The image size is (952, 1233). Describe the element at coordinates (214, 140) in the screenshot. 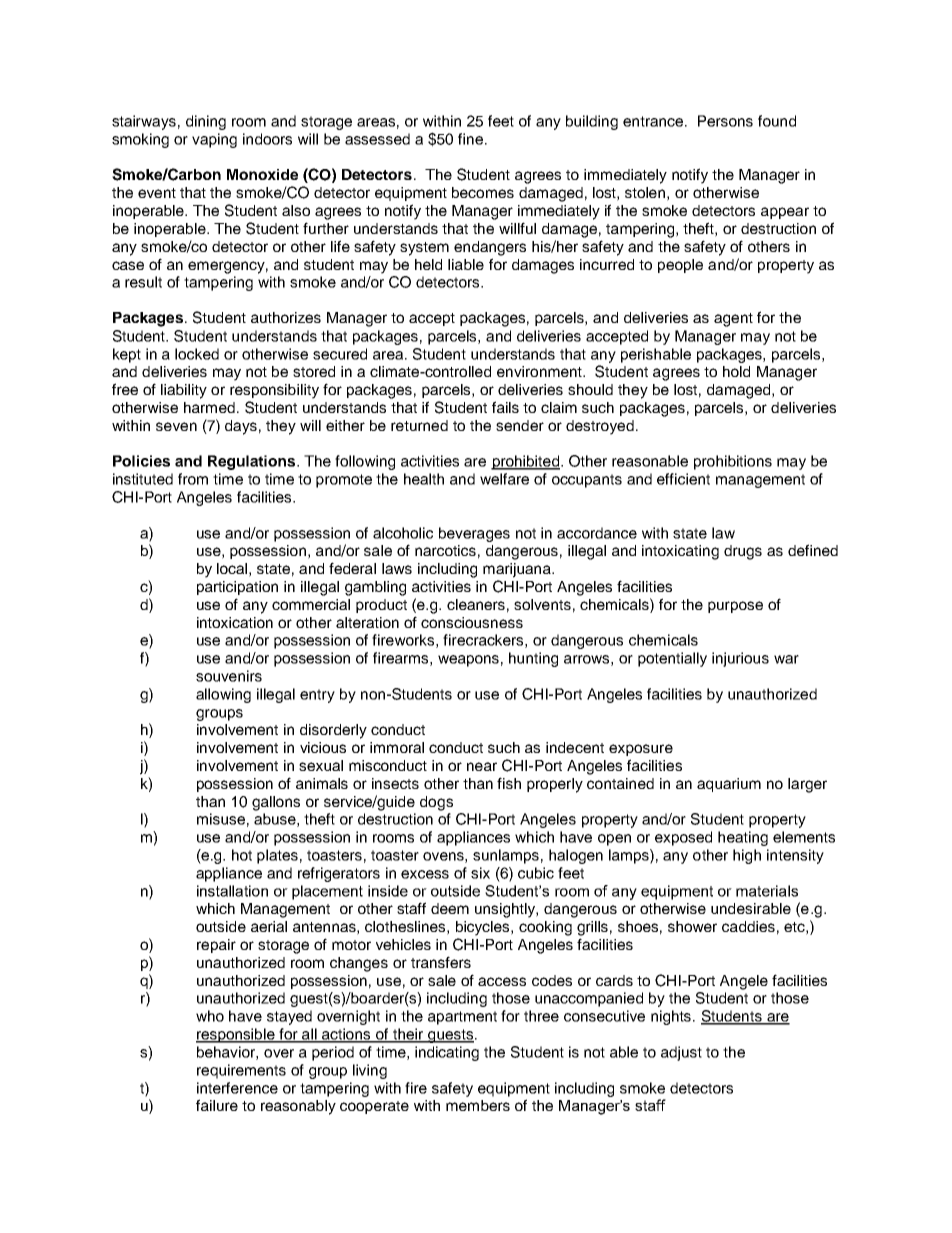

I see `vaping` at that location.
